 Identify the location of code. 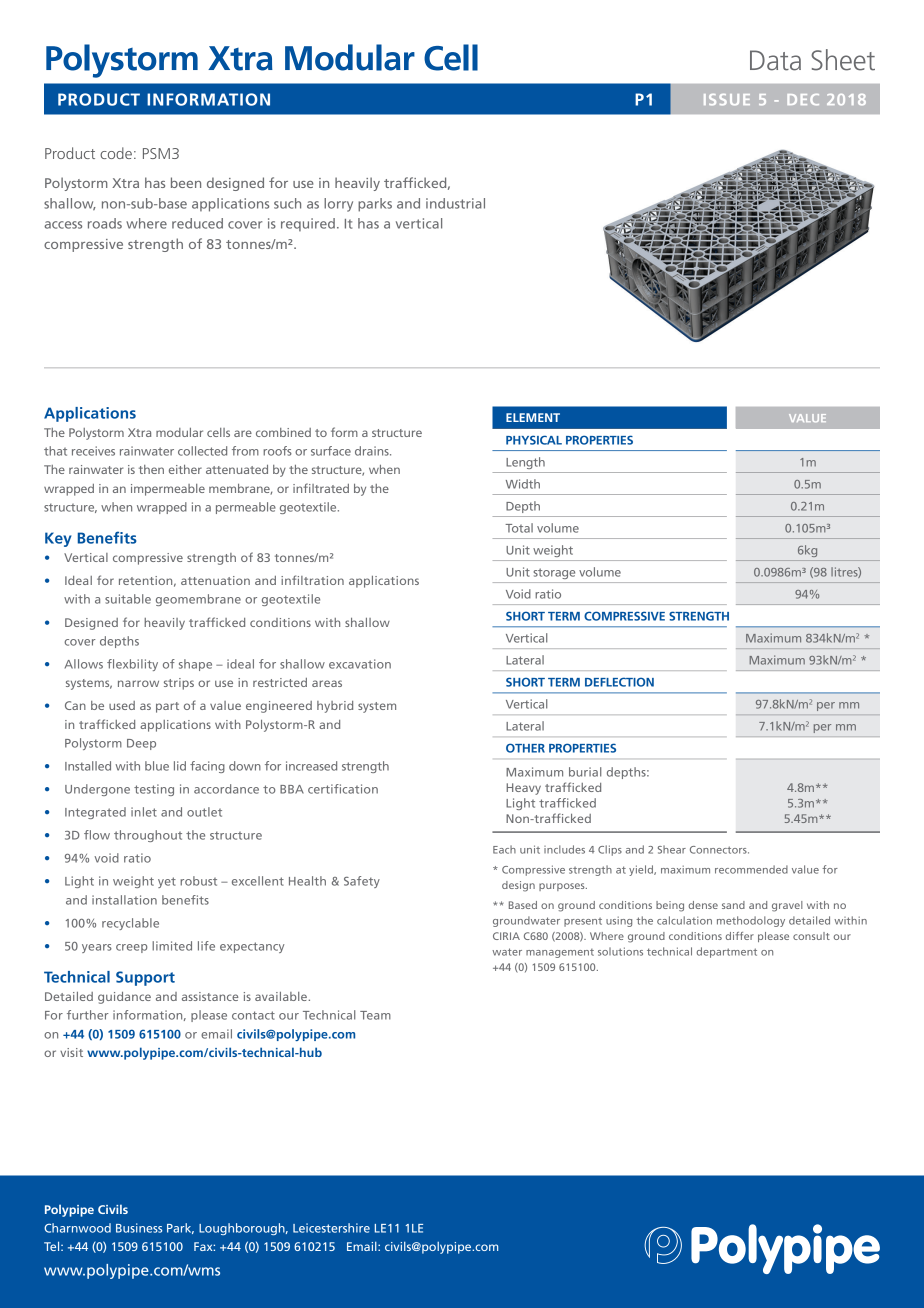
(116, 153).
